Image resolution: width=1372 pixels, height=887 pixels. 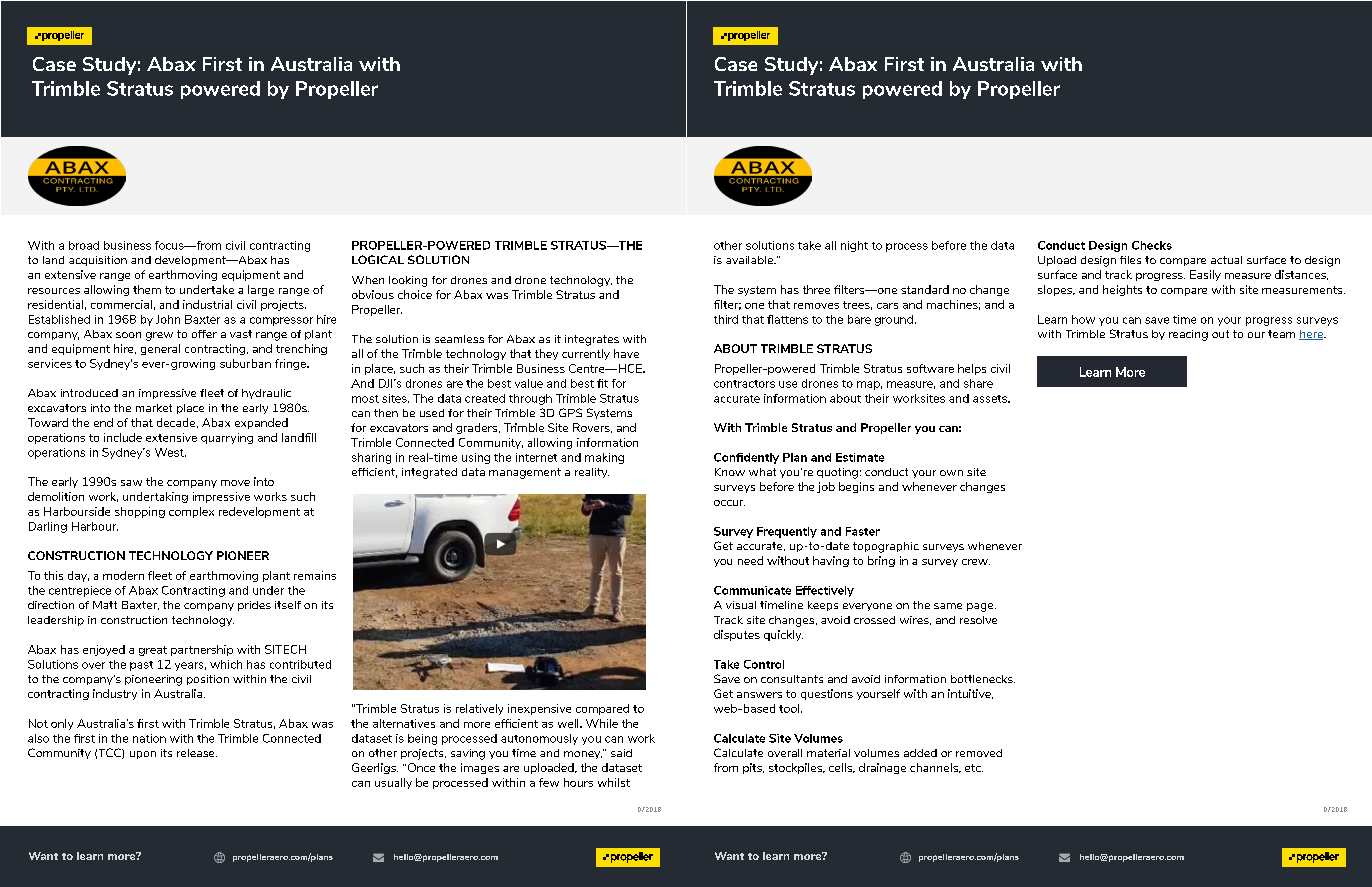 I want to click on pits, so click(x=753, y=768).
